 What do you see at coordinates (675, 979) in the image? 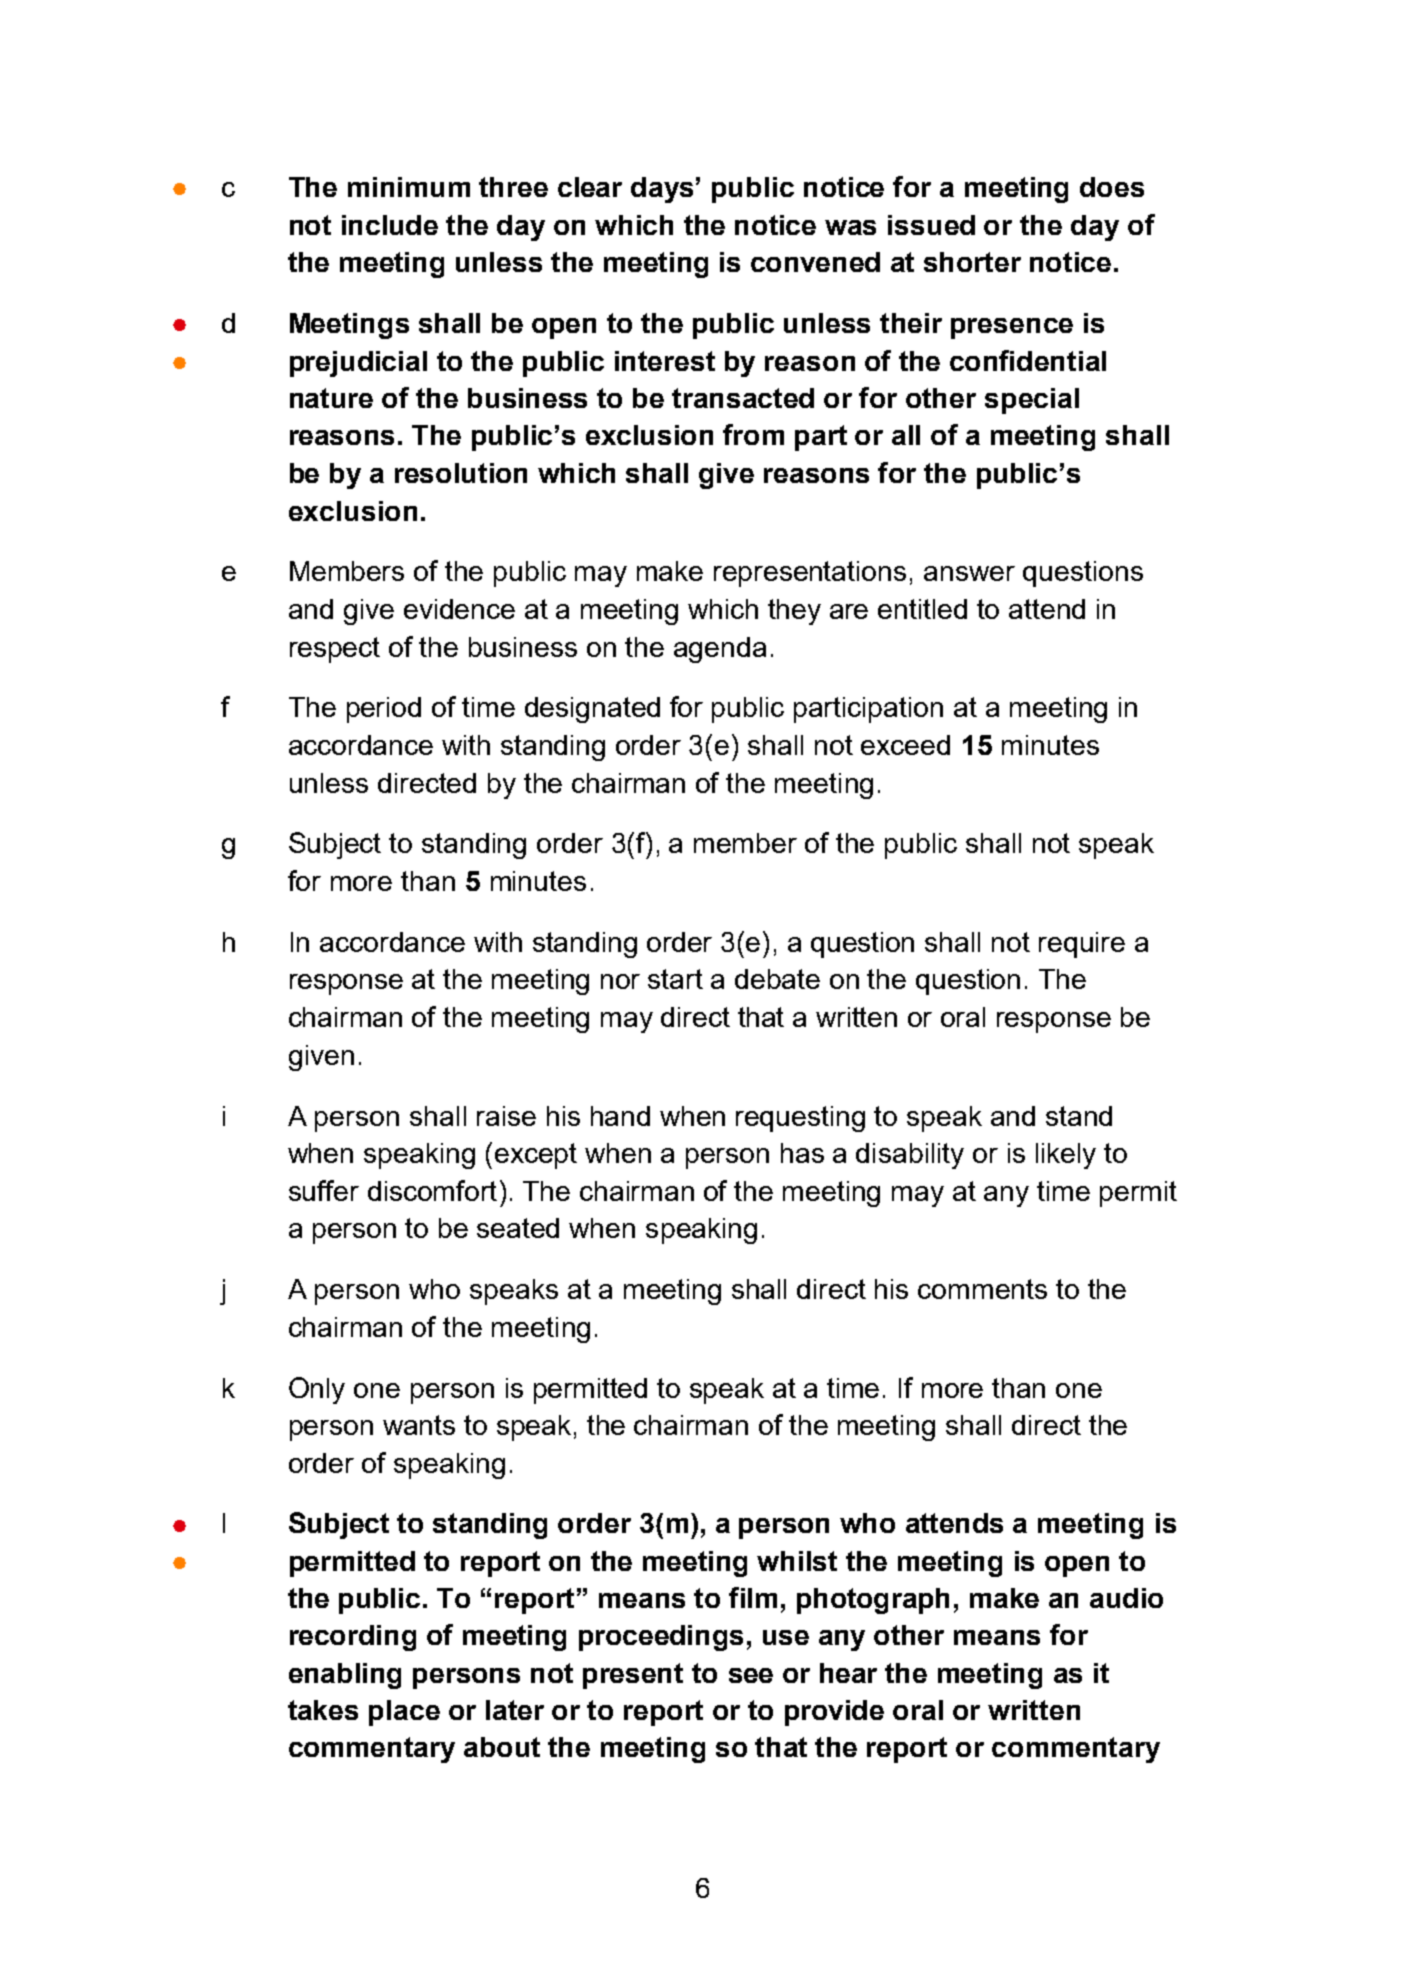
I see `start` at bounding box center [675, 979].
